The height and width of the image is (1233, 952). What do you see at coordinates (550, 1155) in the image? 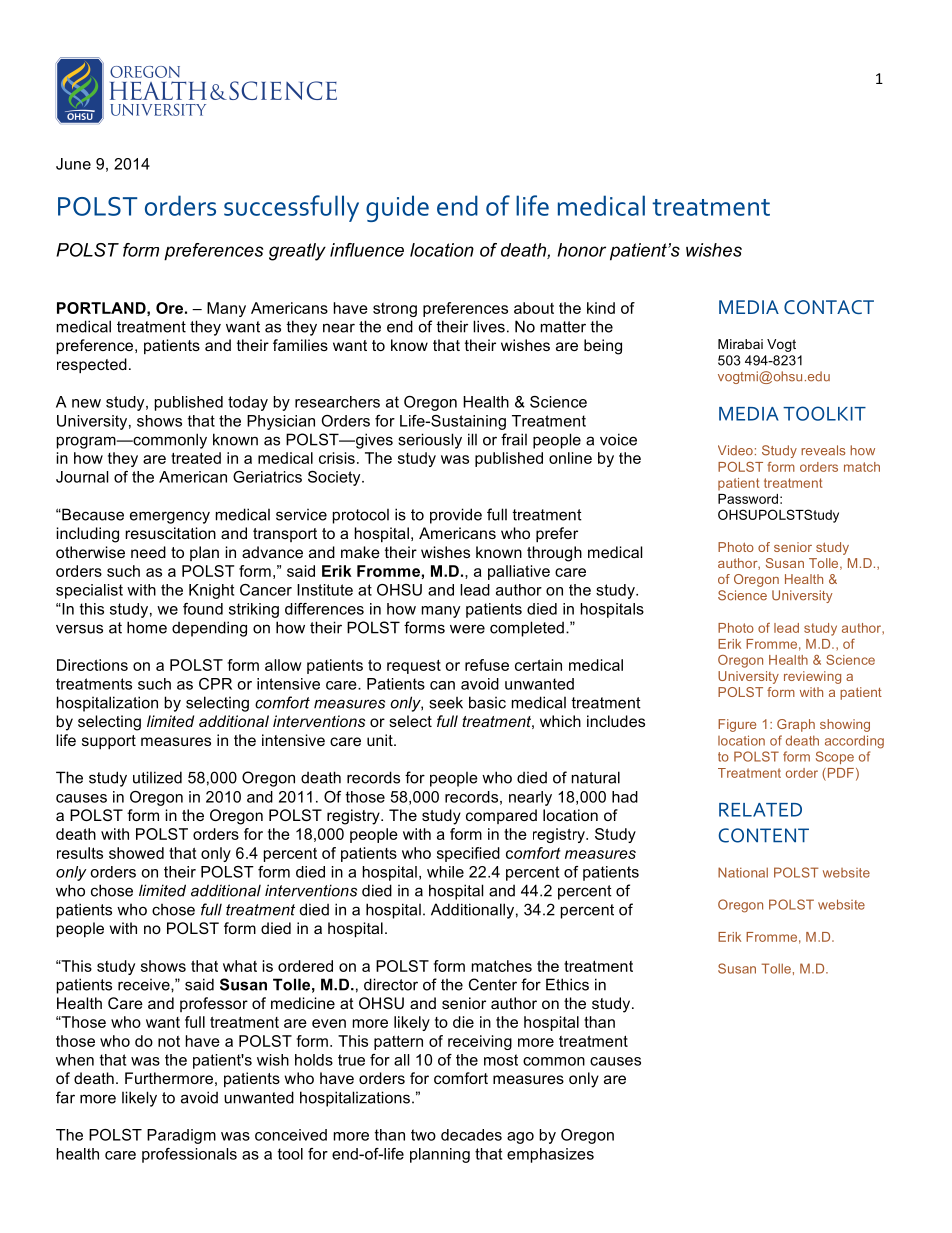
I see `emphasizes` at bounding box center [550, 1155].
